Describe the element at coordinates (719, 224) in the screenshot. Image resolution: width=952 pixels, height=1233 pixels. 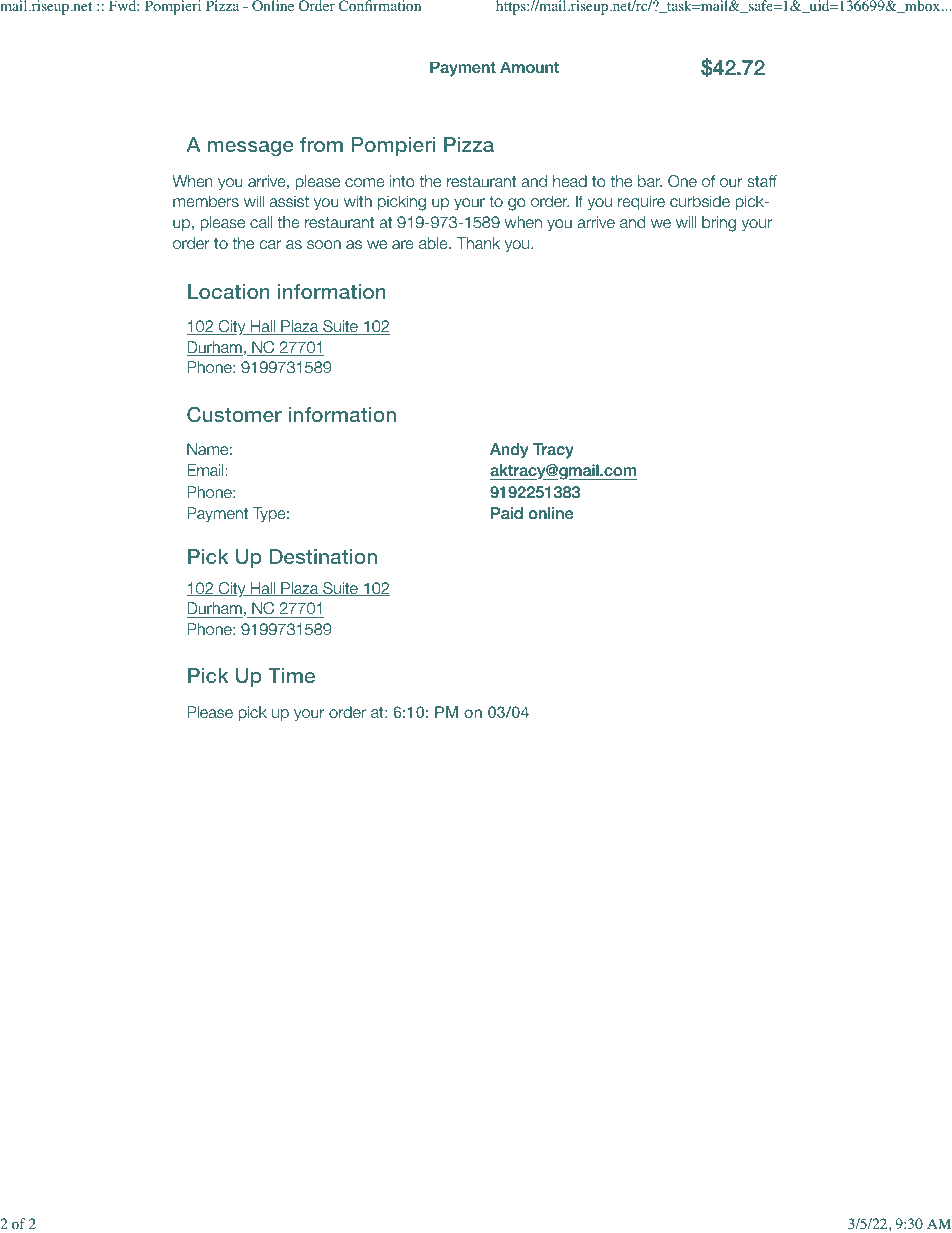
I see `bring` at that location.
